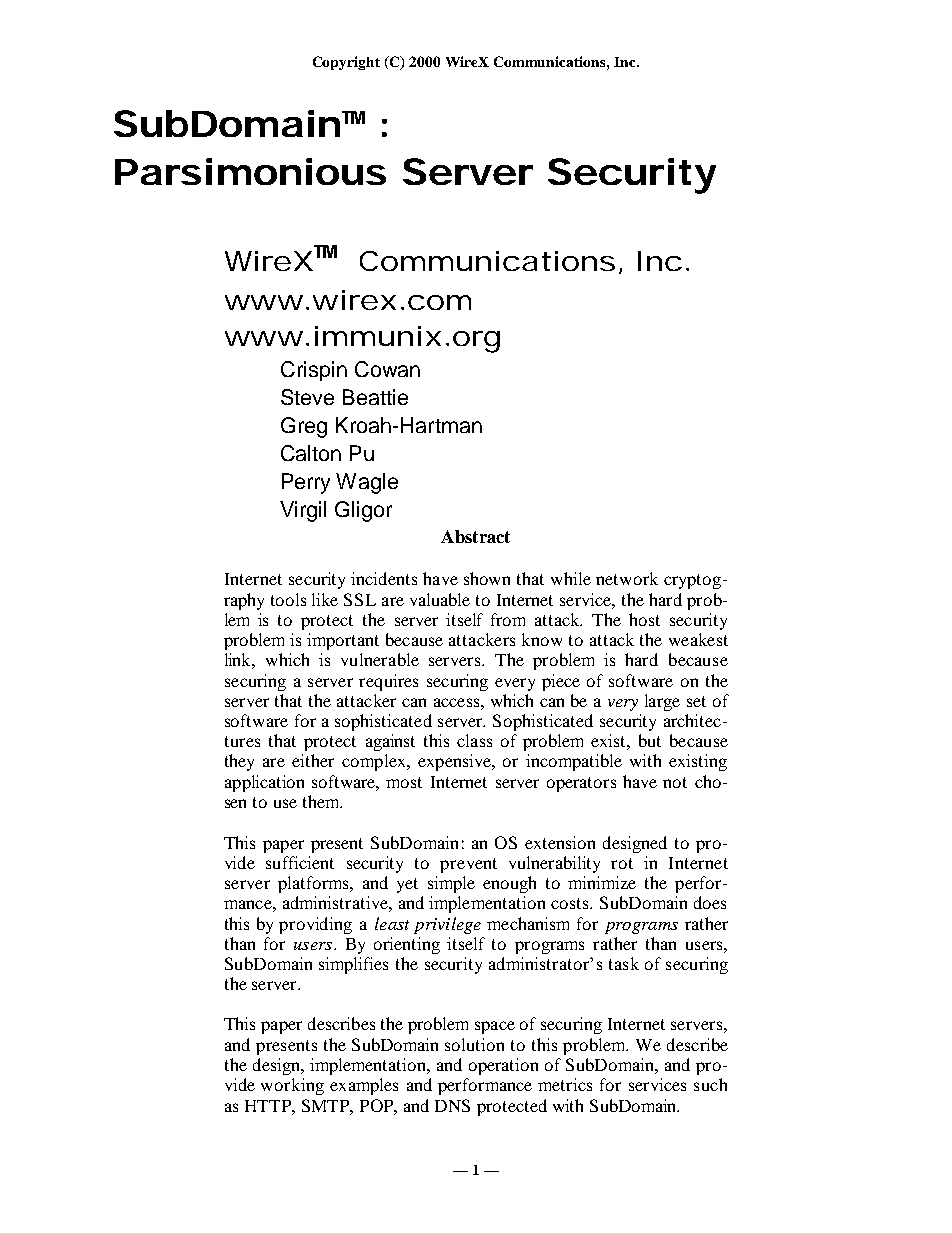 The height and width of the page is (1233, 952). What do you see at coordinates (314, 371) in the page?
I see `Crispin` at bounding box center [314, 371].
